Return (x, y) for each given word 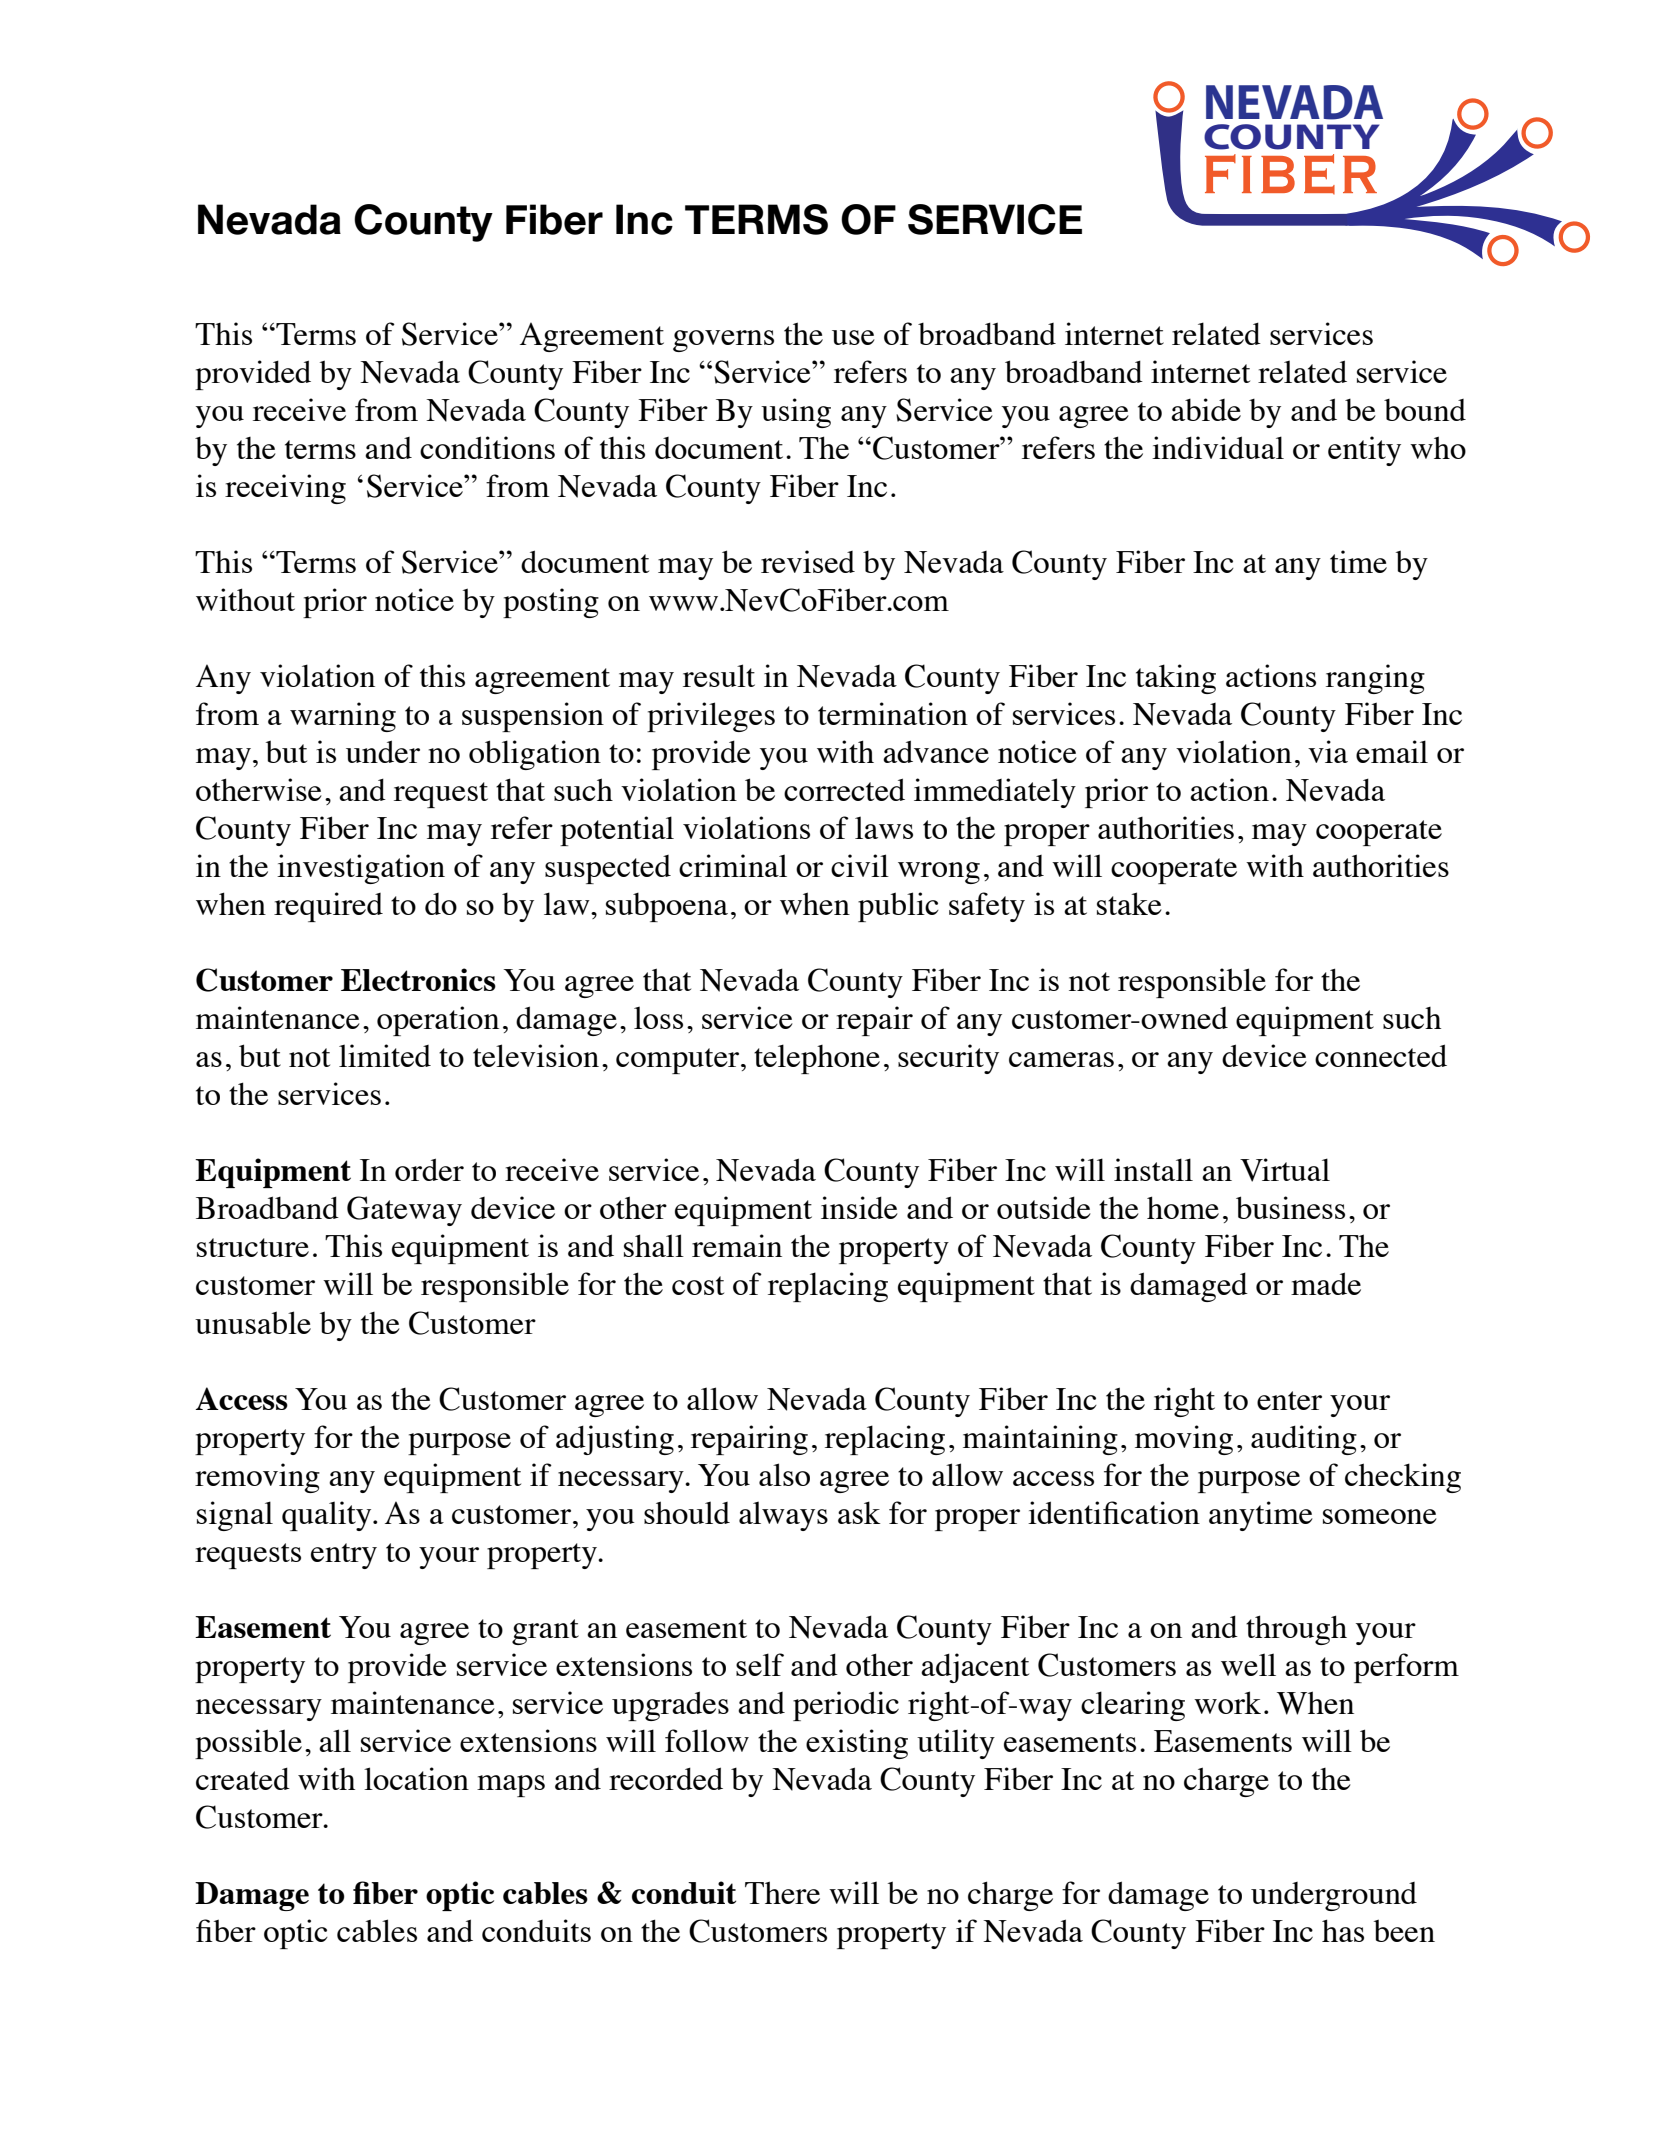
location (416, 1778)
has (1343, 1930)
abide (1206, 409)
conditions (487, 447)
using (796, 413)
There (782, 1892)
